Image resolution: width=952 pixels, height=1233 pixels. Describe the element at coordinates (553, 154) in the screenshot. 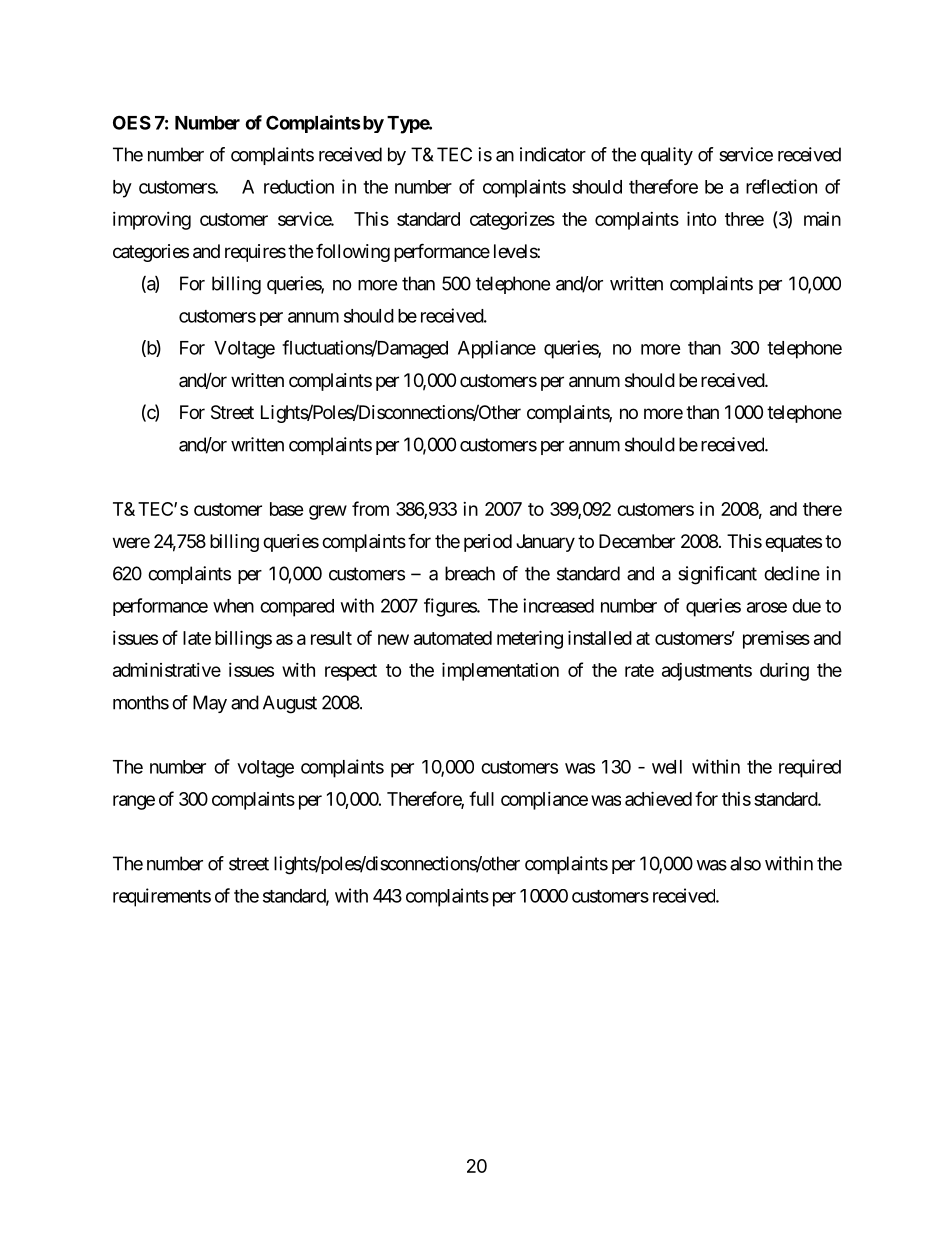

I see `indicator` at that location.
